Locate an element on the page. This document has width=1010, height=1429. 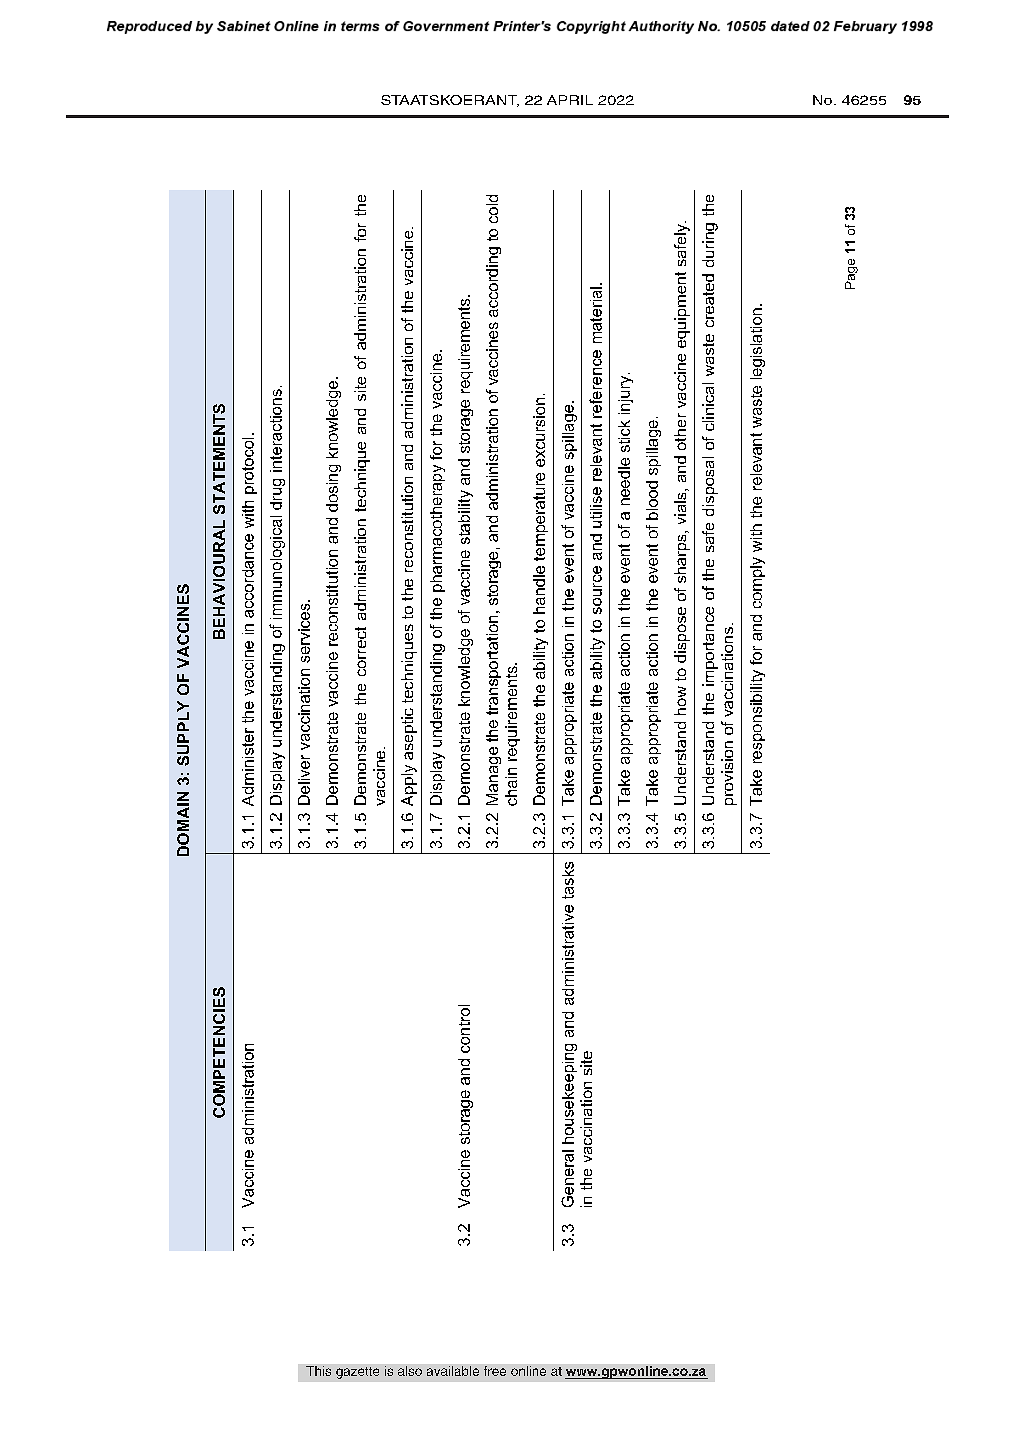
APRIL is located at coordinates (570, 100).
